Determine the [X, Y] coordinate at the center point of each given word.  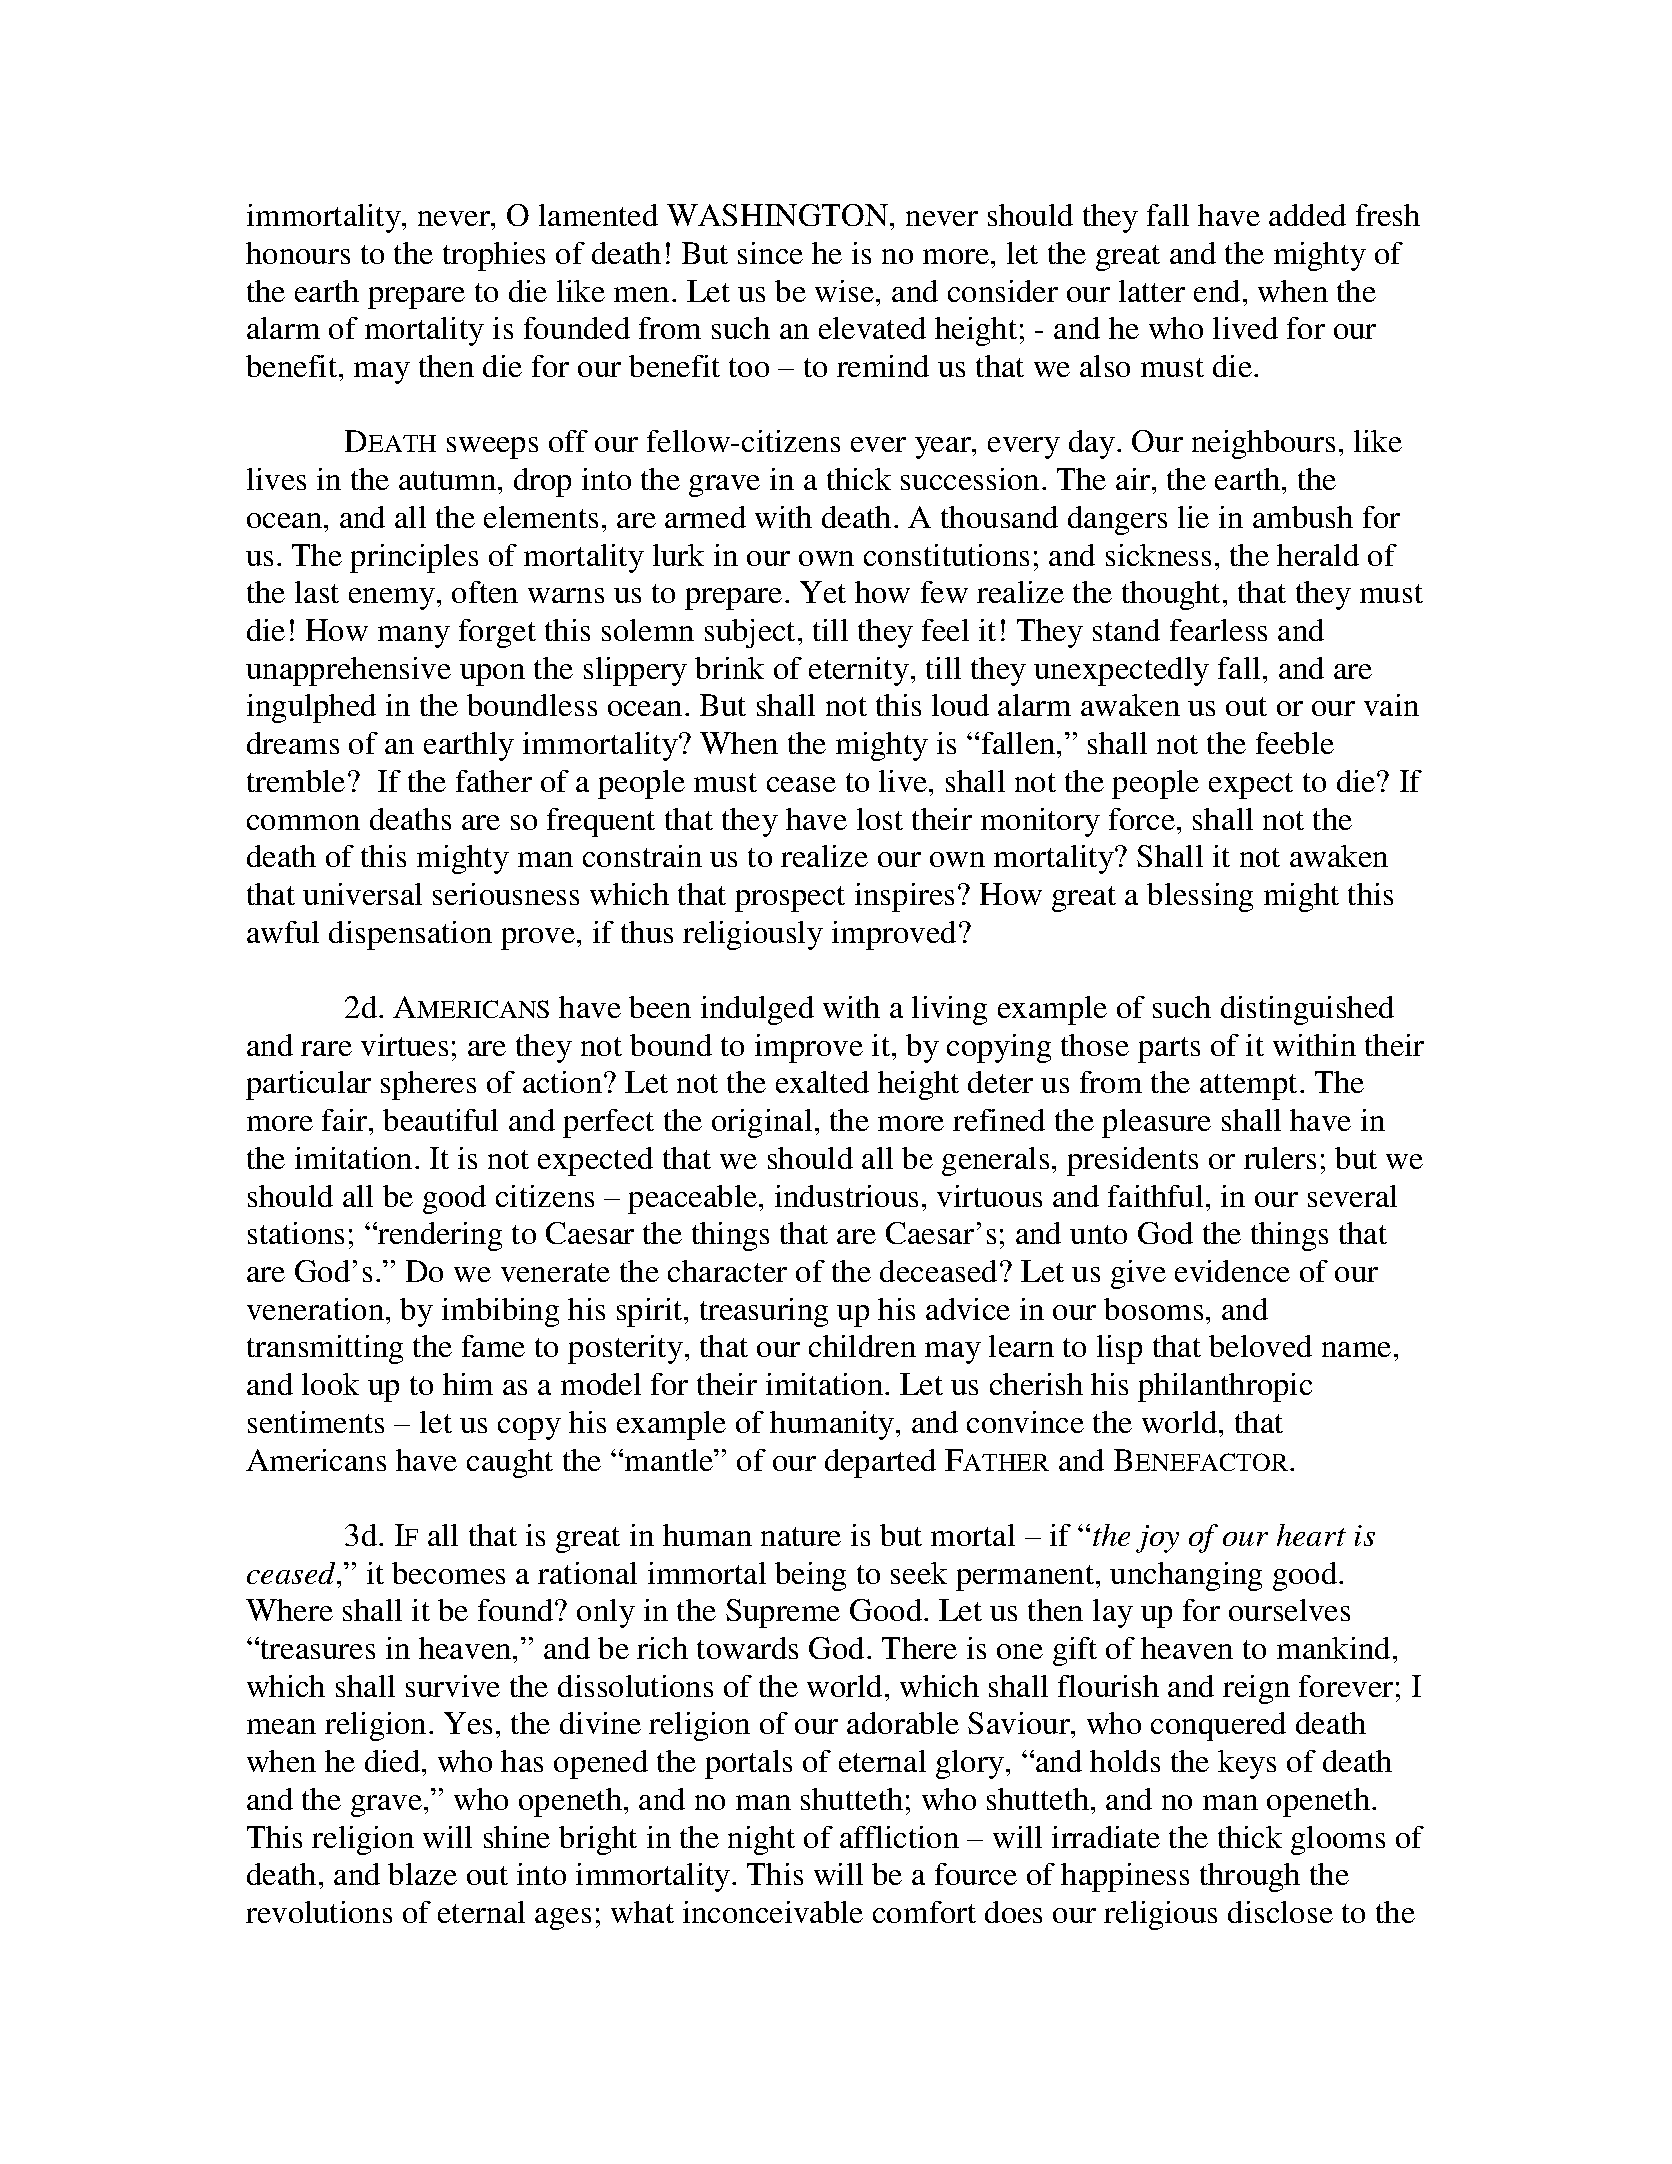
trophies [494, 256]
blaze [422, 1874]
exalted [822, 1082]
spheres [428, 1085]
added [1307, 215]
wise [844, 291]
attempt [1248, 1087]
